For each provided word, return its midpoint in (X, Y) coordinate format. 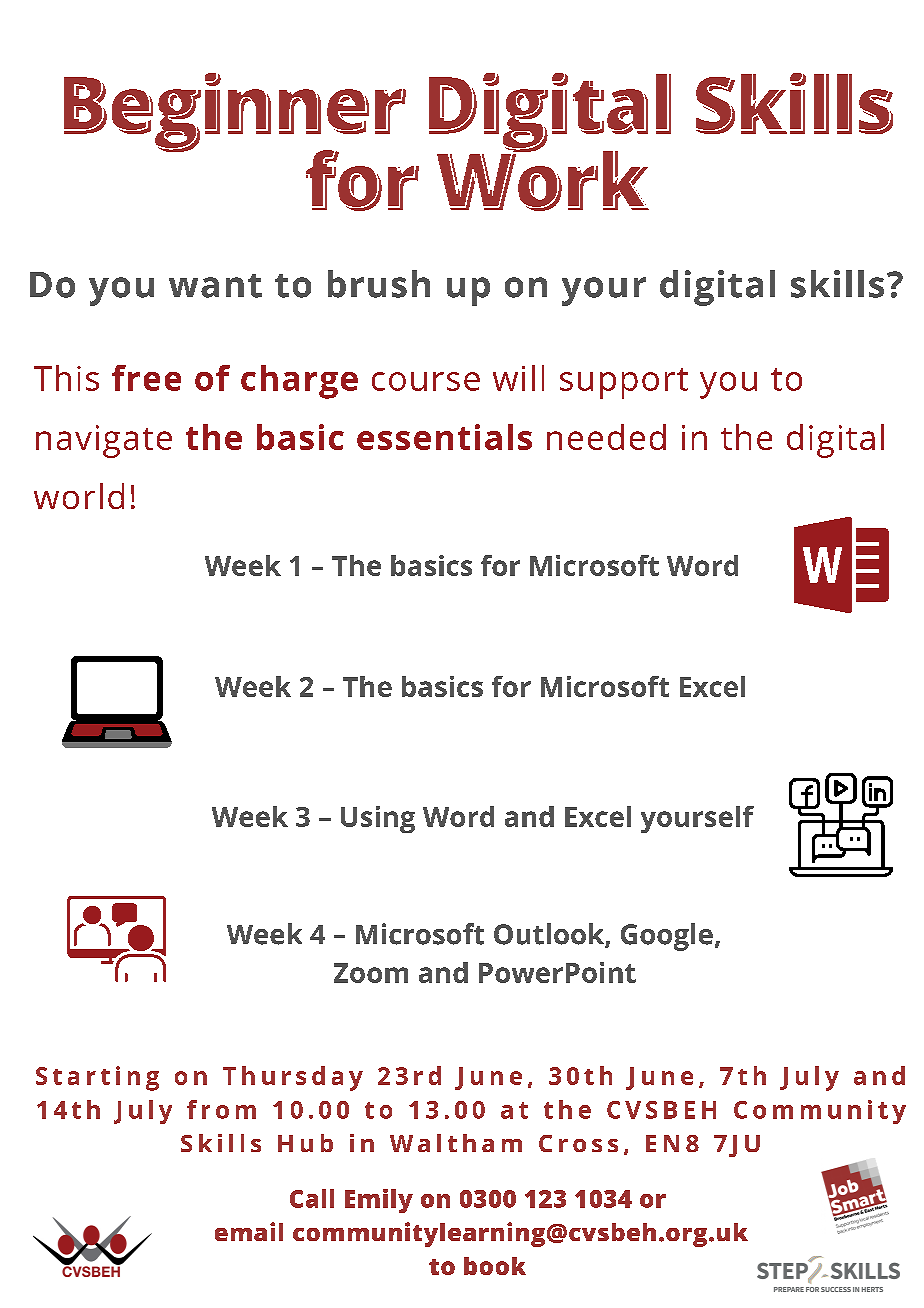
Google (667, 937)
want (215, 286)
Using (378, 819)
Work (542, 177)
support (624, 383)
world (79, 496)
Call (312, 1198)
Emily (379, 1201)
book (495, 1266)
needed (606, 437)
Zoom (371, 973)
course (426, 381)
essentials (444, 437)
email (249, 1231)
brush (379, 284)
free (146, 378)
